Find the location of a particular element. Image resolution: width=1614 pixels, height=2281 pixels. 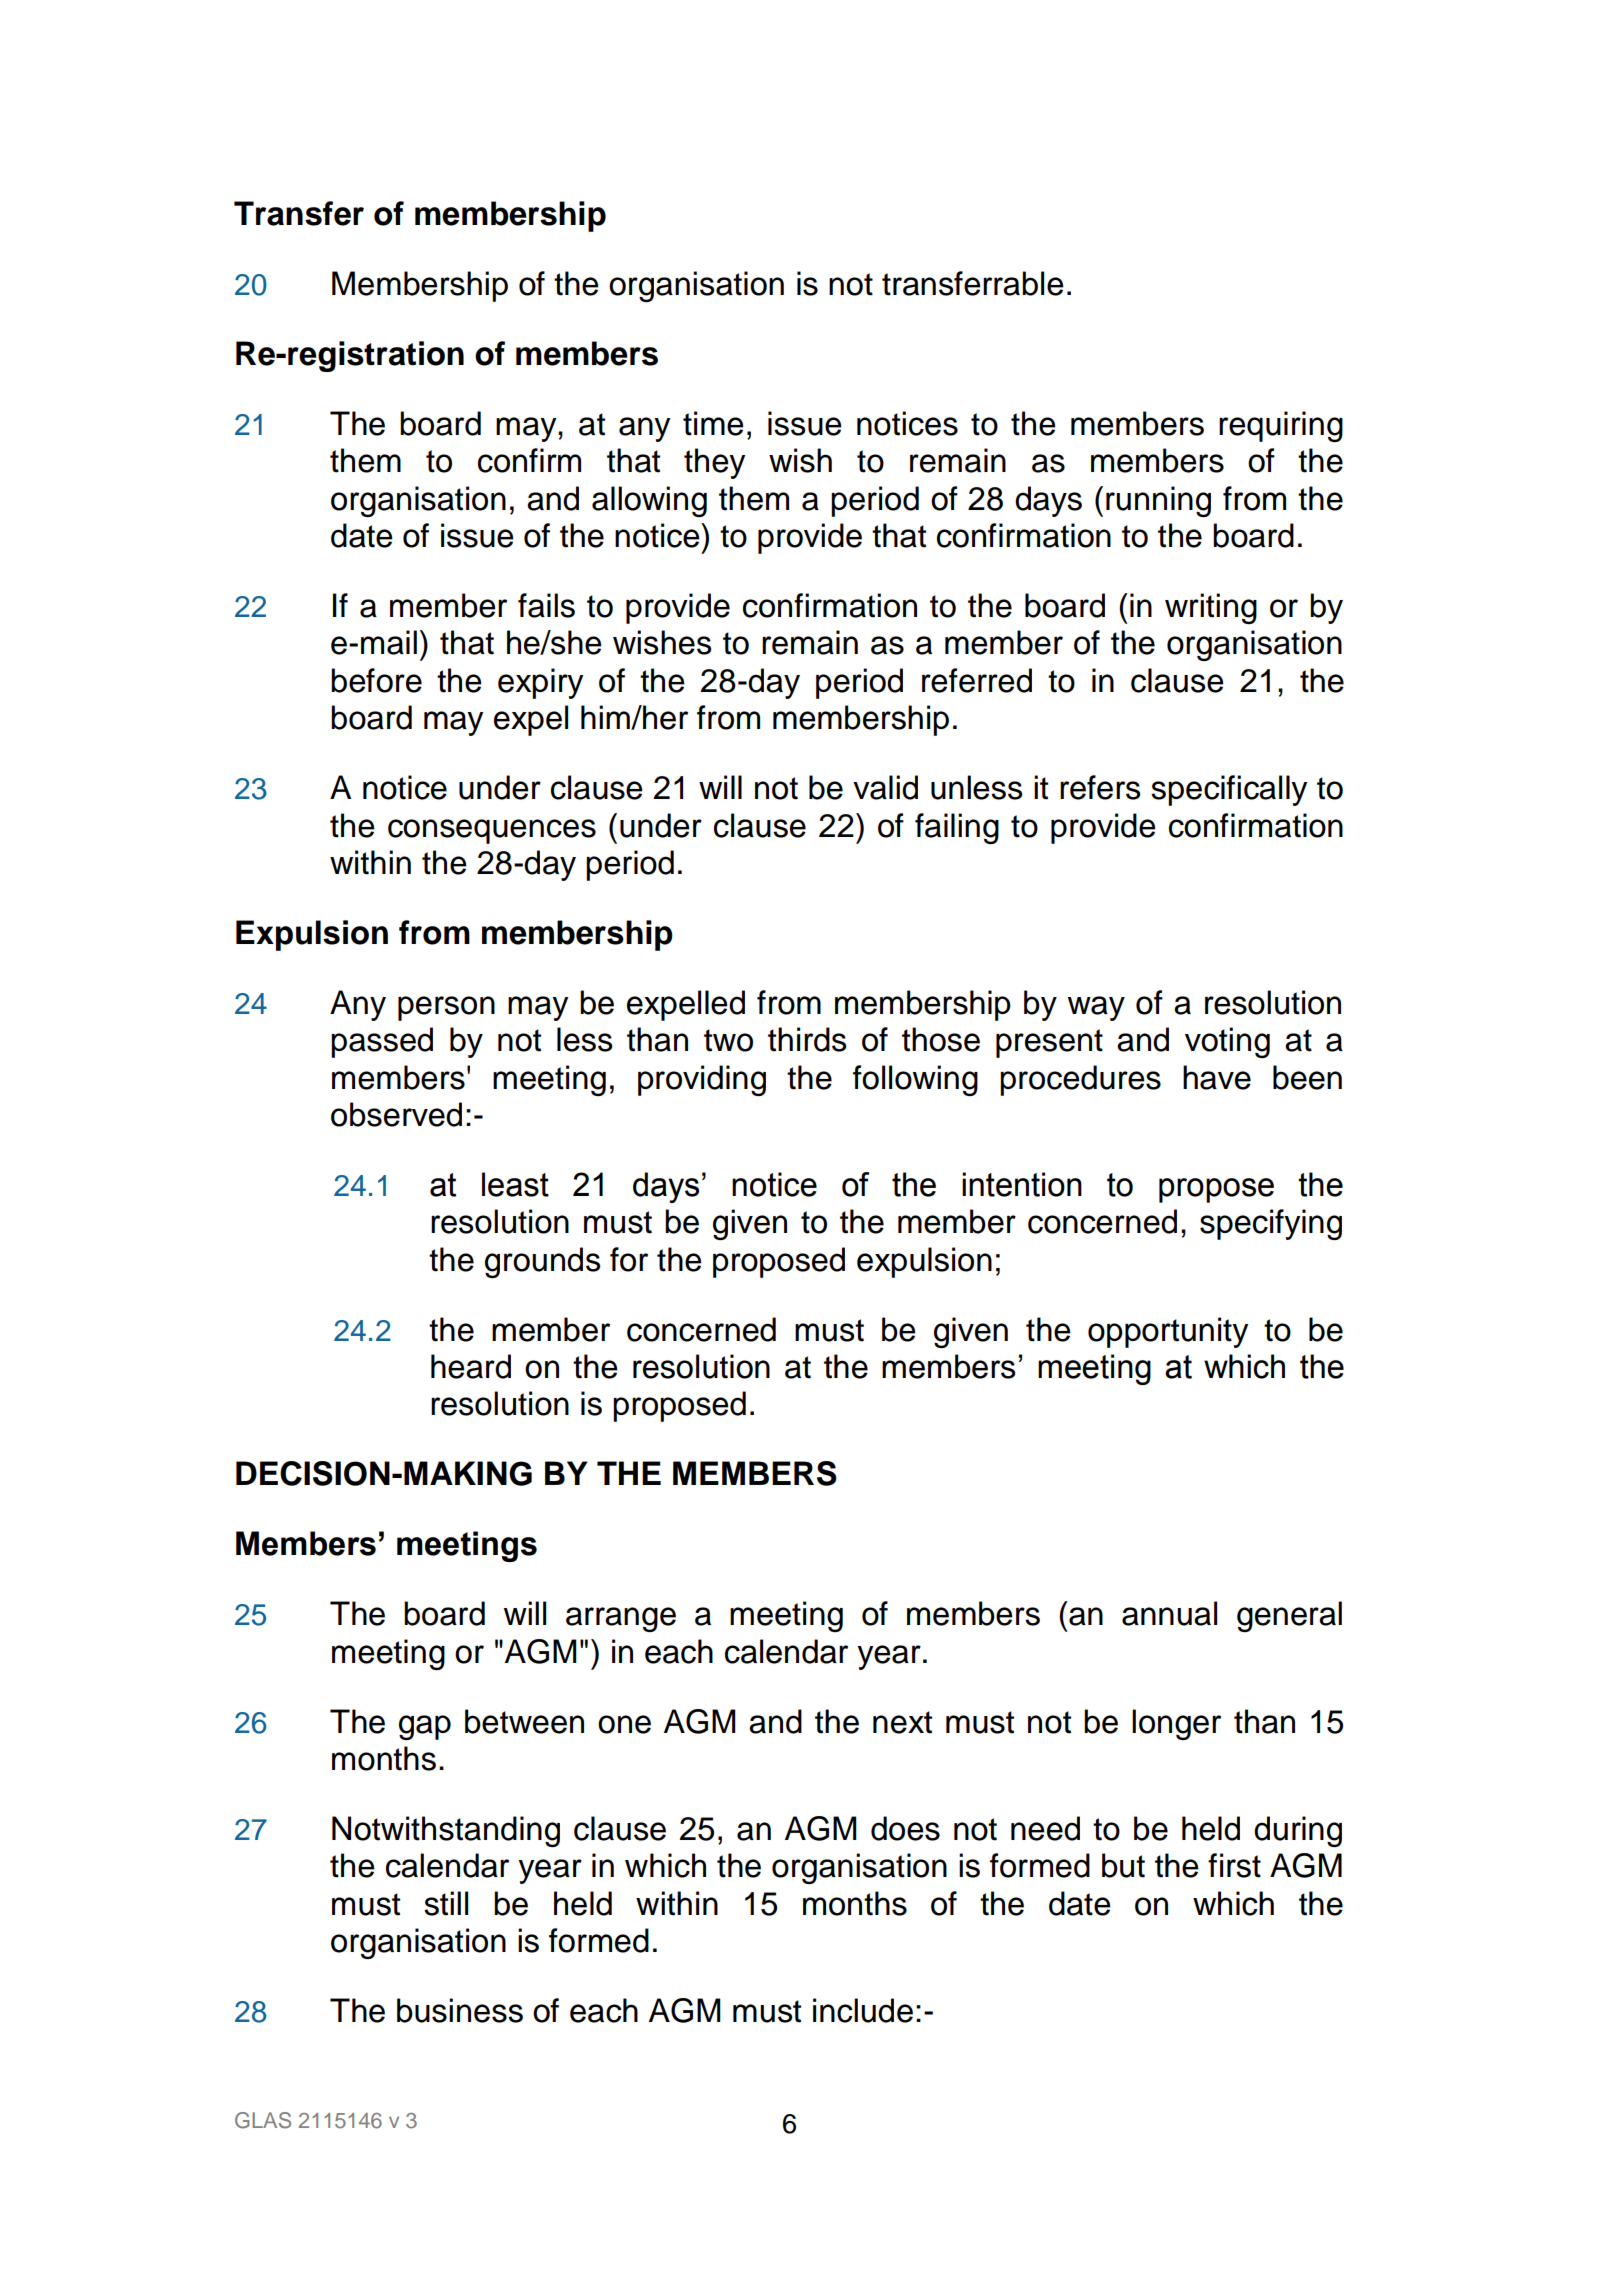

arrange is located at coordinates (621, 1619).
